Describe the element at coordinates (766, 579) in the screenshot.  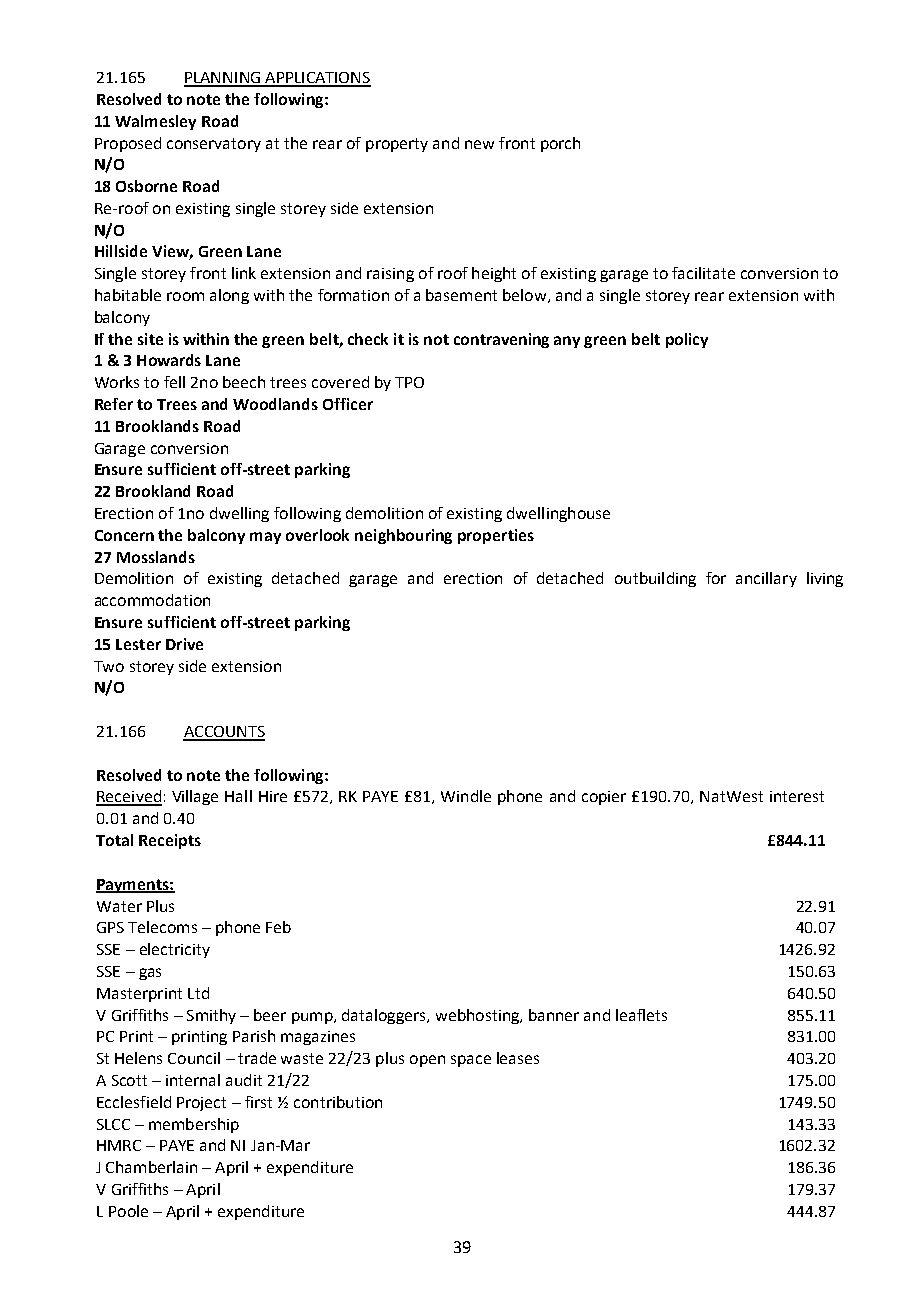
I see `ancillary` at that location.
